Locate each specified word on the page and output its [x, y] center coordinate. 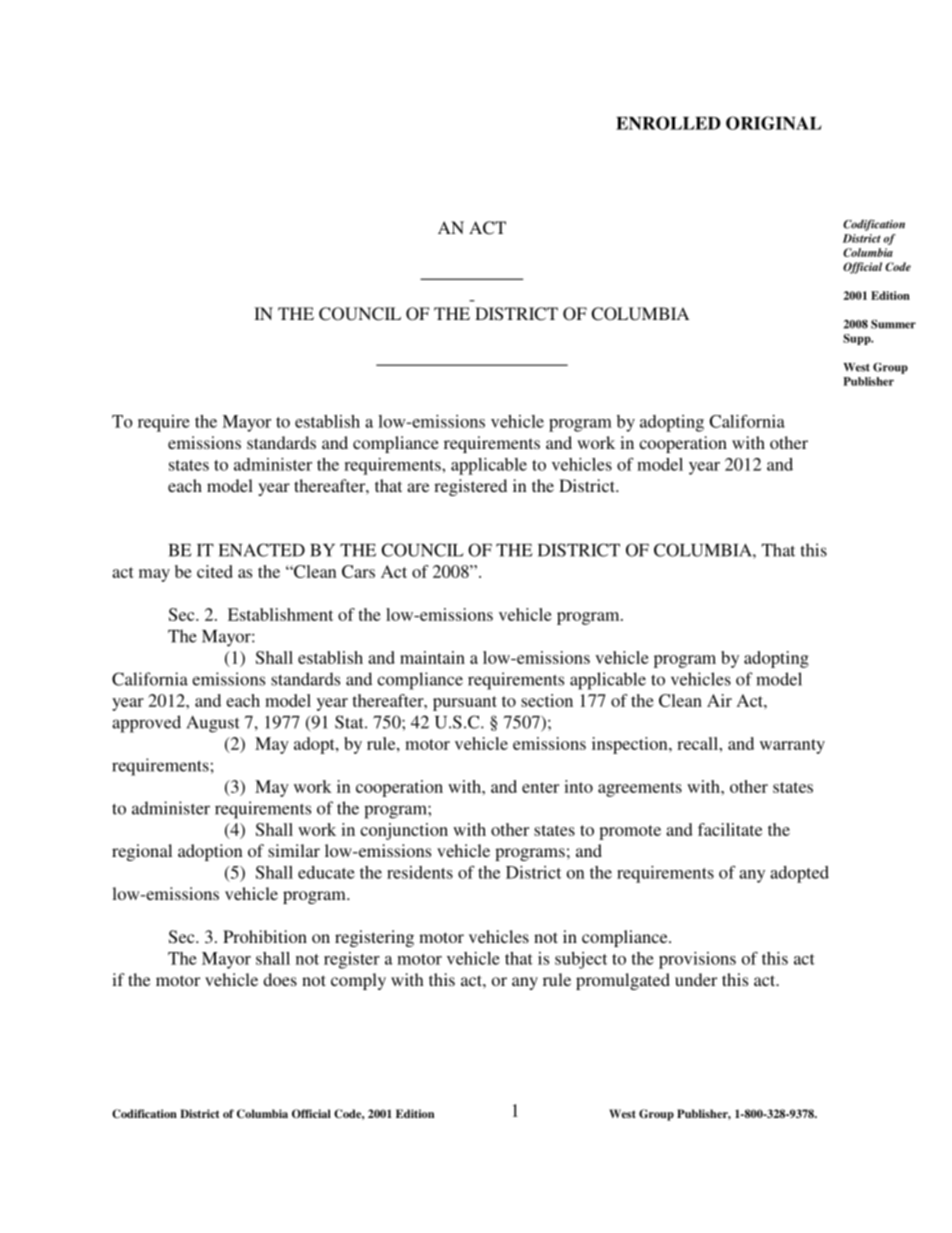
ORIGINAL [774, 123]
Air [719, 700]
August [213, 724]
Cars [358, 571]
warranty [792, 746]
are [418, 487]
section [547, 700]
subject [581, 960]
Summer [893, 324]
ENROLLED [668, 123]
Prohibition [265, 936]
